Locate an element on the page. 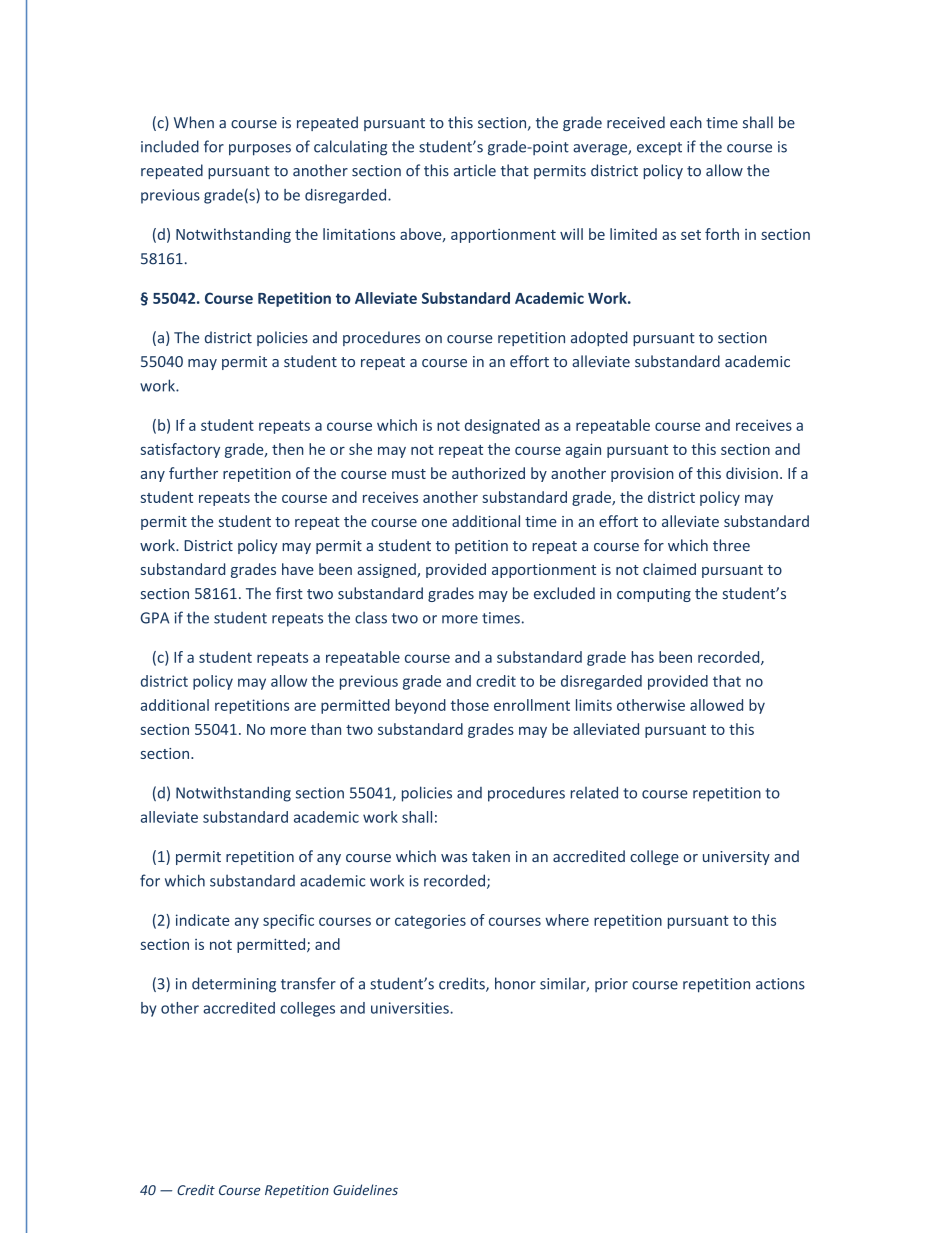 The image size is (952, 1233). determining is located at coordinates (234, 985).
